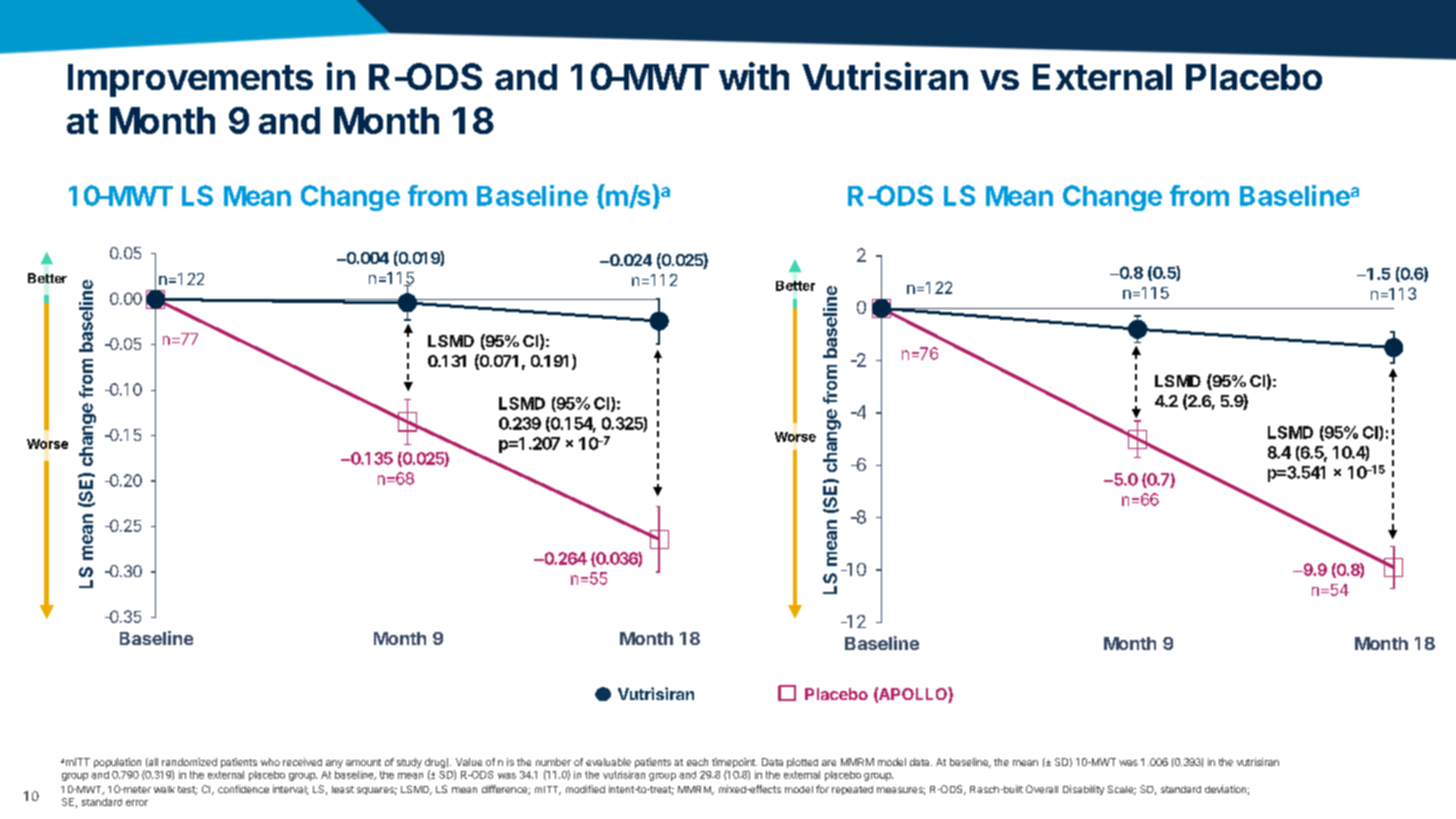 This screenshot has width=1456, height=819. What do you see at coordinates (697, 762) in the screenshot?
I see `each` at bounding box center [697, 762].
